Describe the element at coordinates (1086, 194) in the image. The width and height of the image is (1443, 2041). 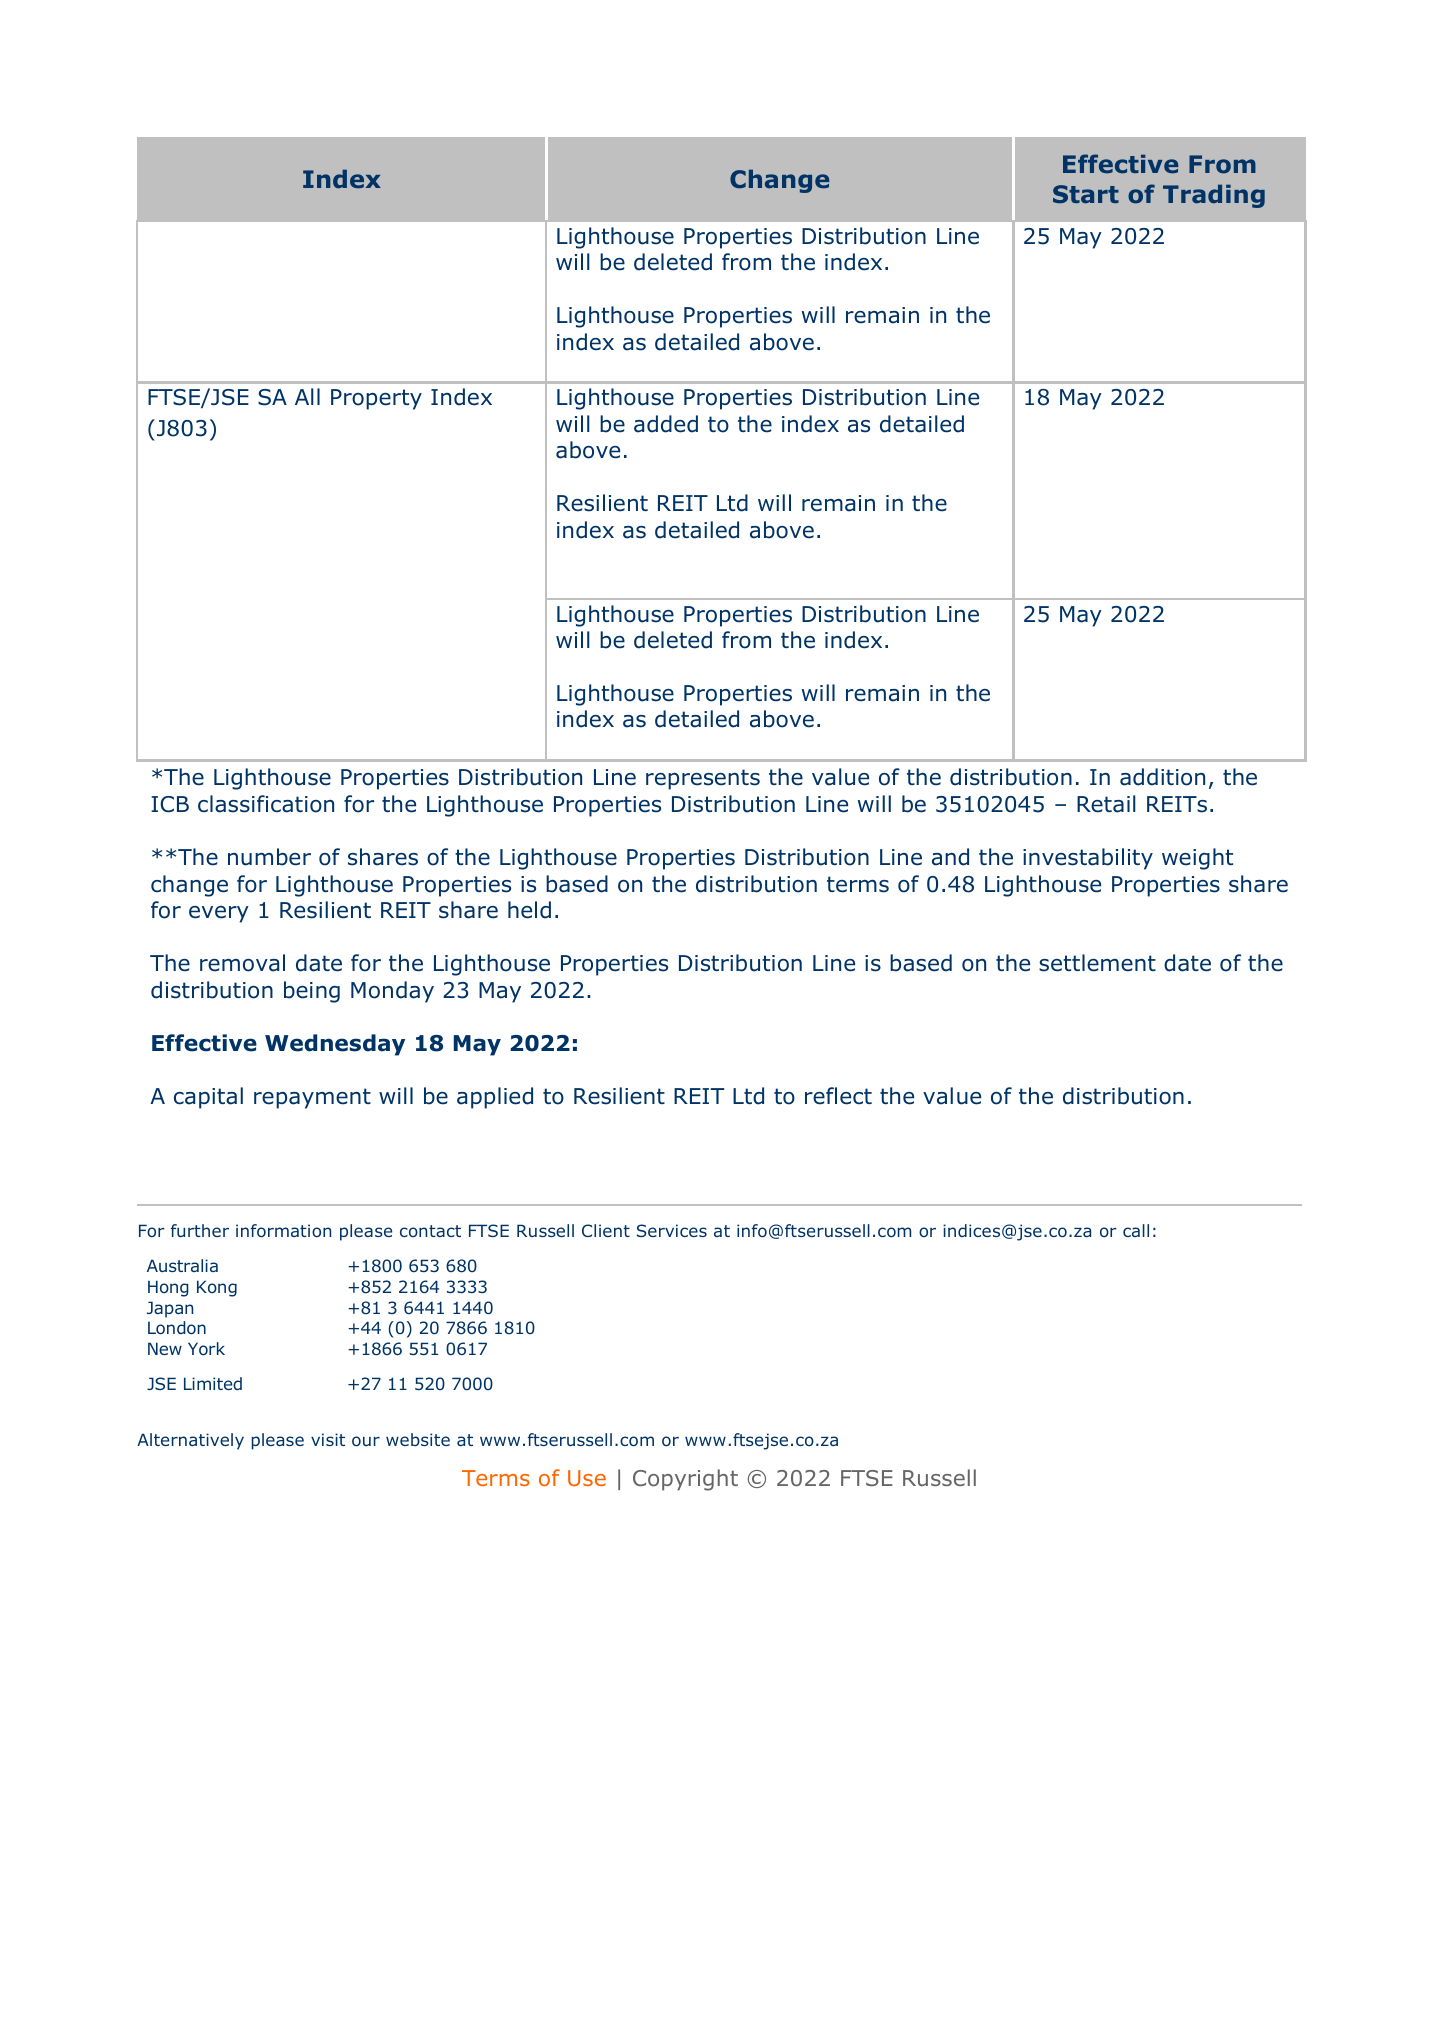
I see `Start` at that location.
